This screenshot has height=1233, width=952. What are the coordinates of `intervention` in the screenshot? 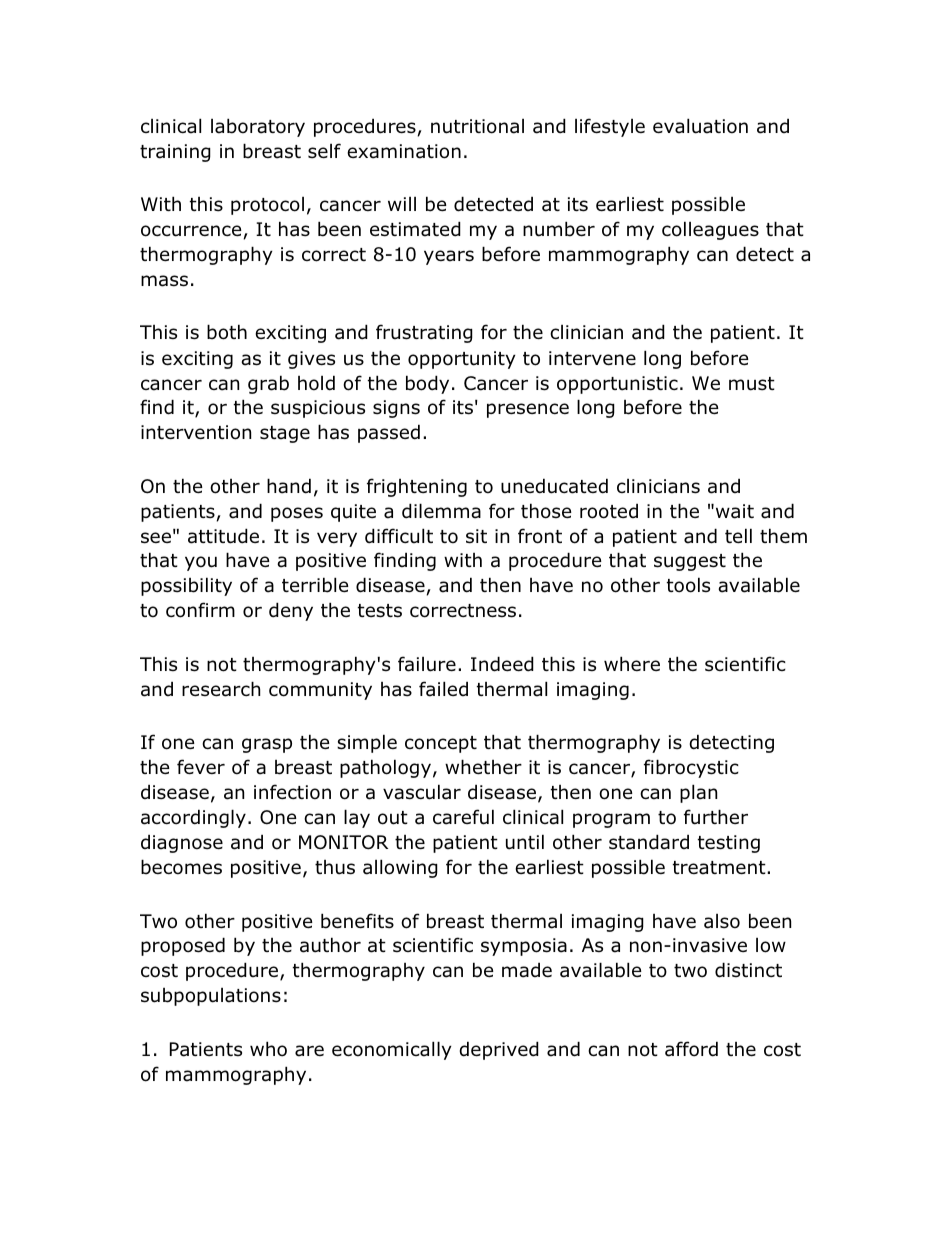 It's located at (196, 432).
